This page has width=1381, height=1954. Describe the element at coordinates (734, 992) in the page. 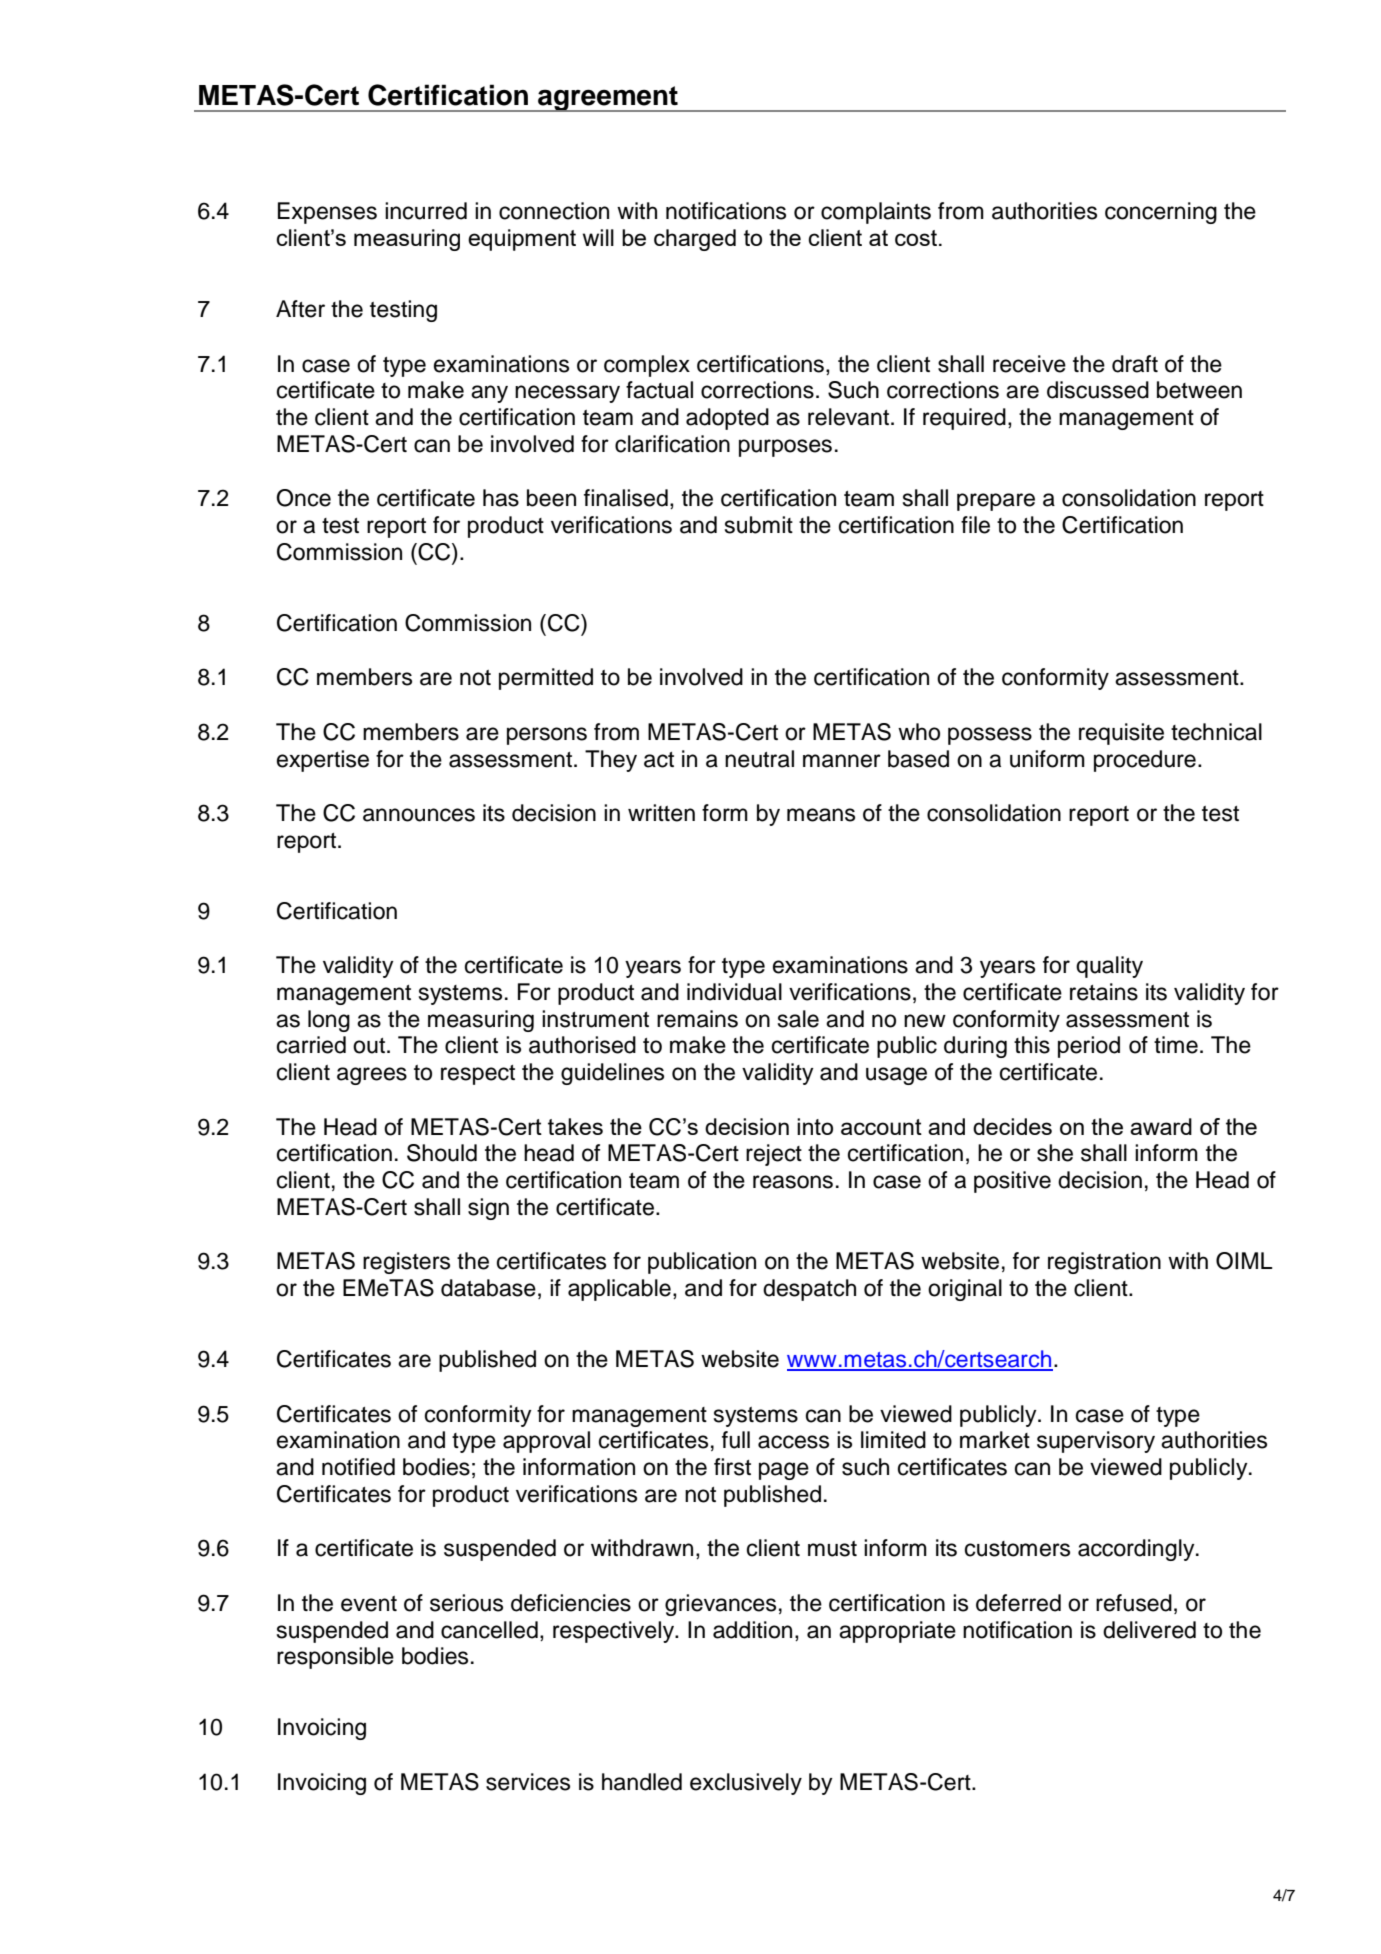

I see `individual` at that location.
